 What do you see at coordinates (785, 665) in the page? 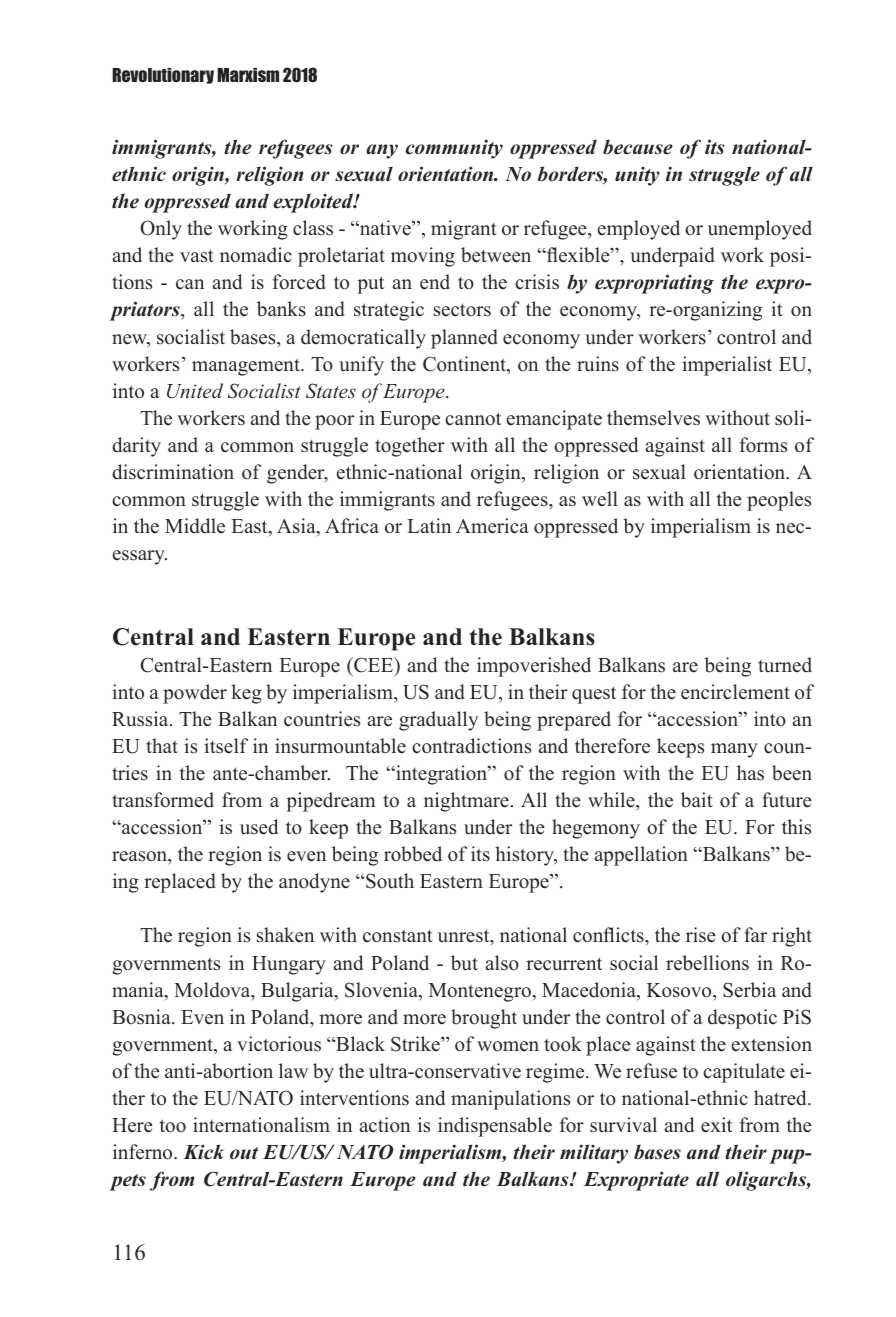
I see `turned` at bounding box center [785, 665].
